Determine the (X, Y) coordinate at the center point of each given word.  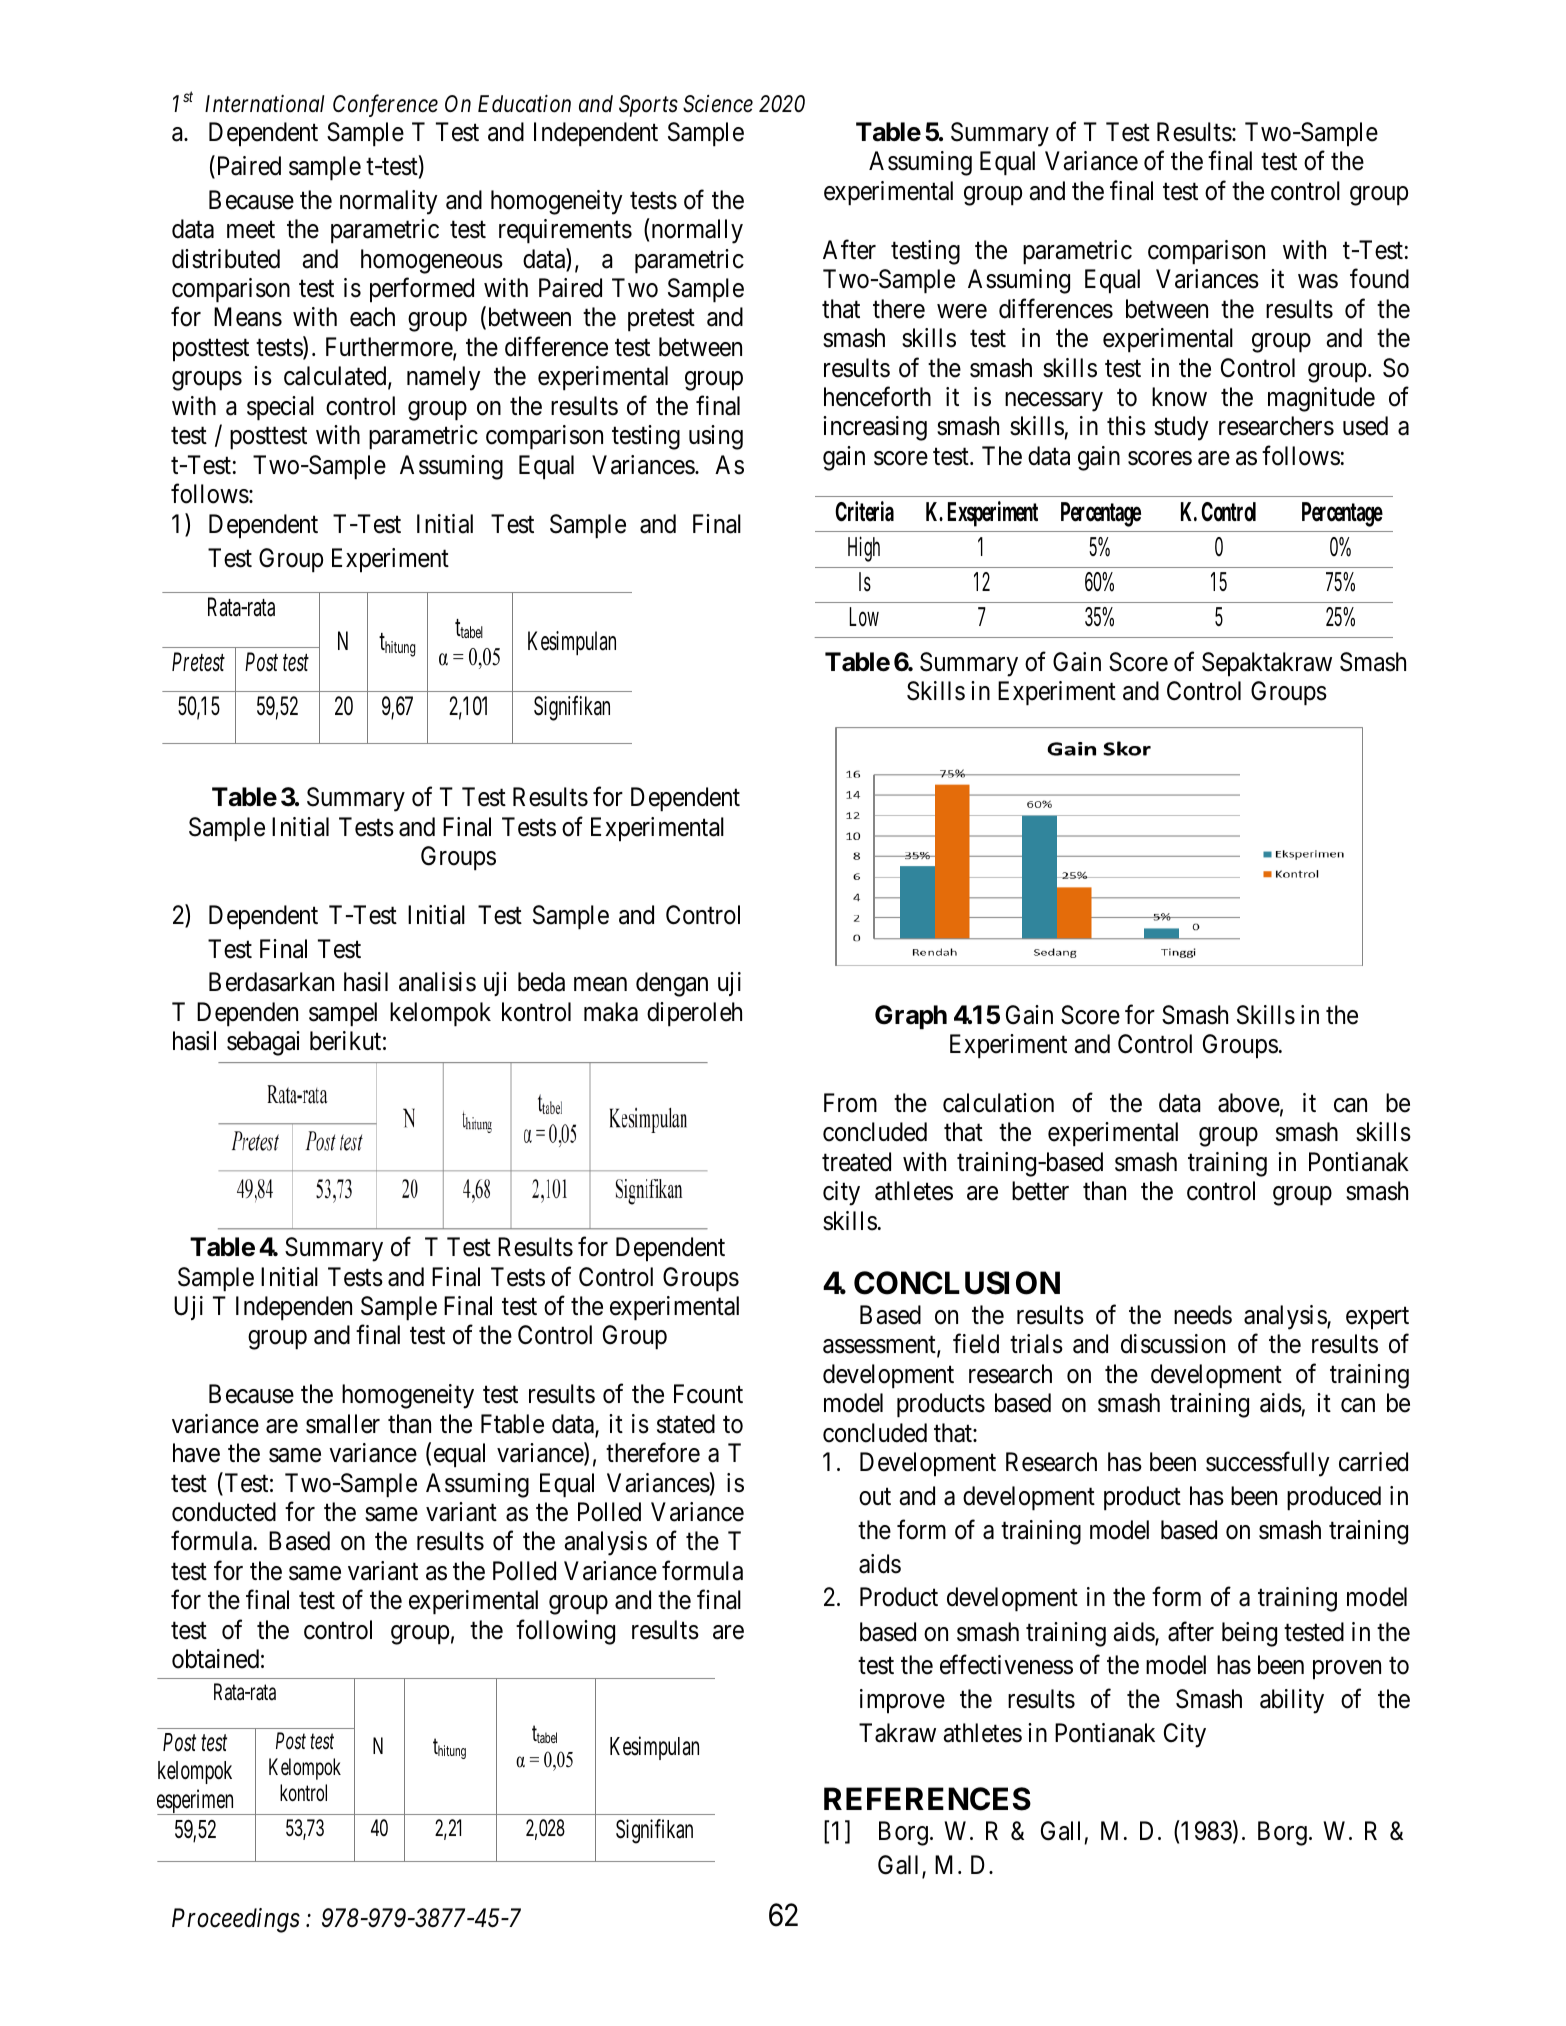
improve (902, 1701)
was (1318, 281)
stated (686, 1424)
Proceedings (236, 1920)
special (280, 408)
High (864, 549)
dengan (672, 984)
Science (718, 104)
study (1181, 428)
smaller (343, 1424)
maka (611, 1012)
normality (389, 202)
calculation (998, 1103)
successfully (1268, 1464)
